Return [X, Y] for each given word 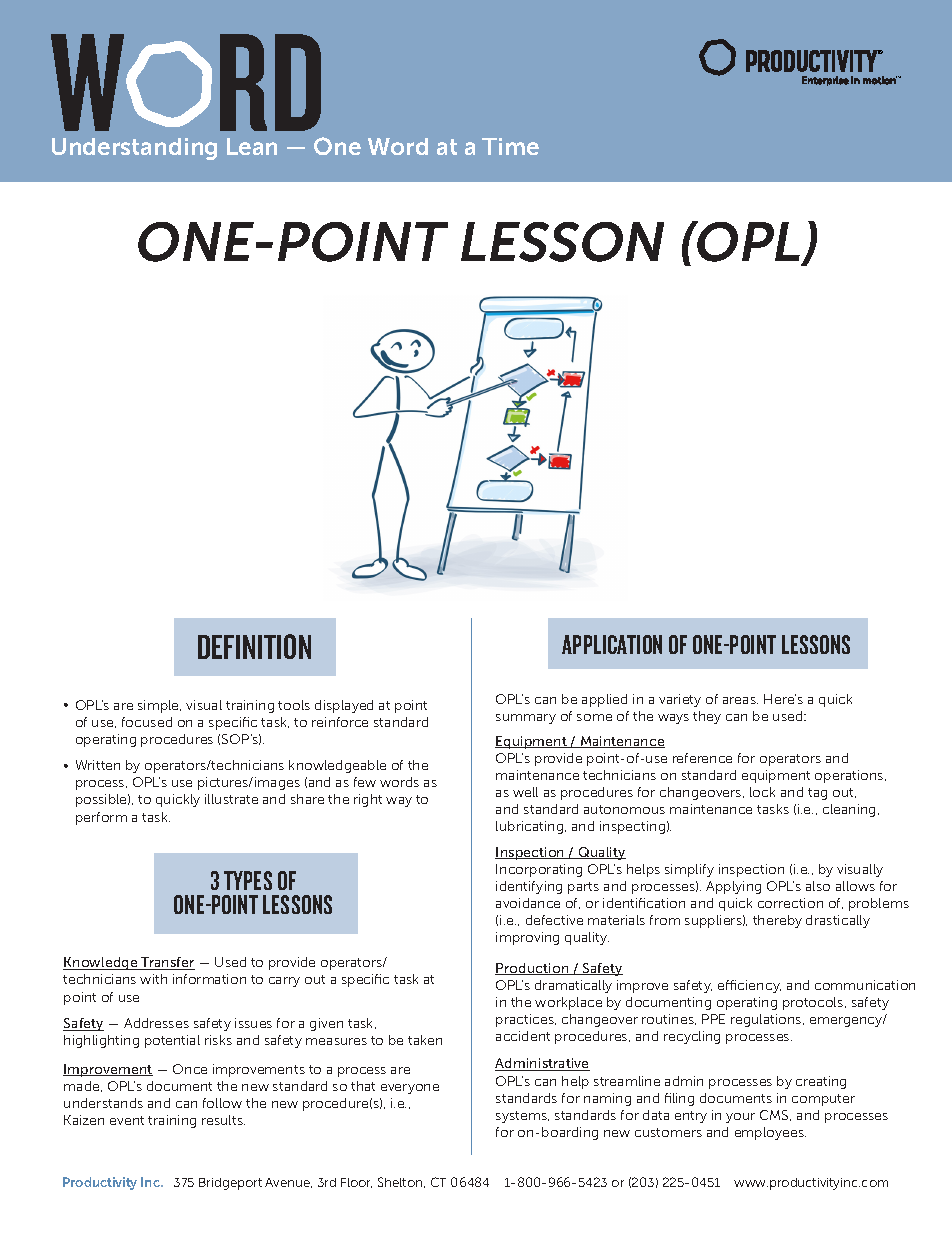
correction [790, 903]
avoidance [528, 903]
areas [740, 700]
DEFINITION [254, 646]
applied [604, 700]
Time [510, 146]
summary [526, 719]
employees [770, 1133]
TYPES [248, 880]
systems [522, 1117]
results [223, 1120]
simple [159, 706]
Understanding [134, 149]
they [707, 717]
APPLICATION [612, 644]
